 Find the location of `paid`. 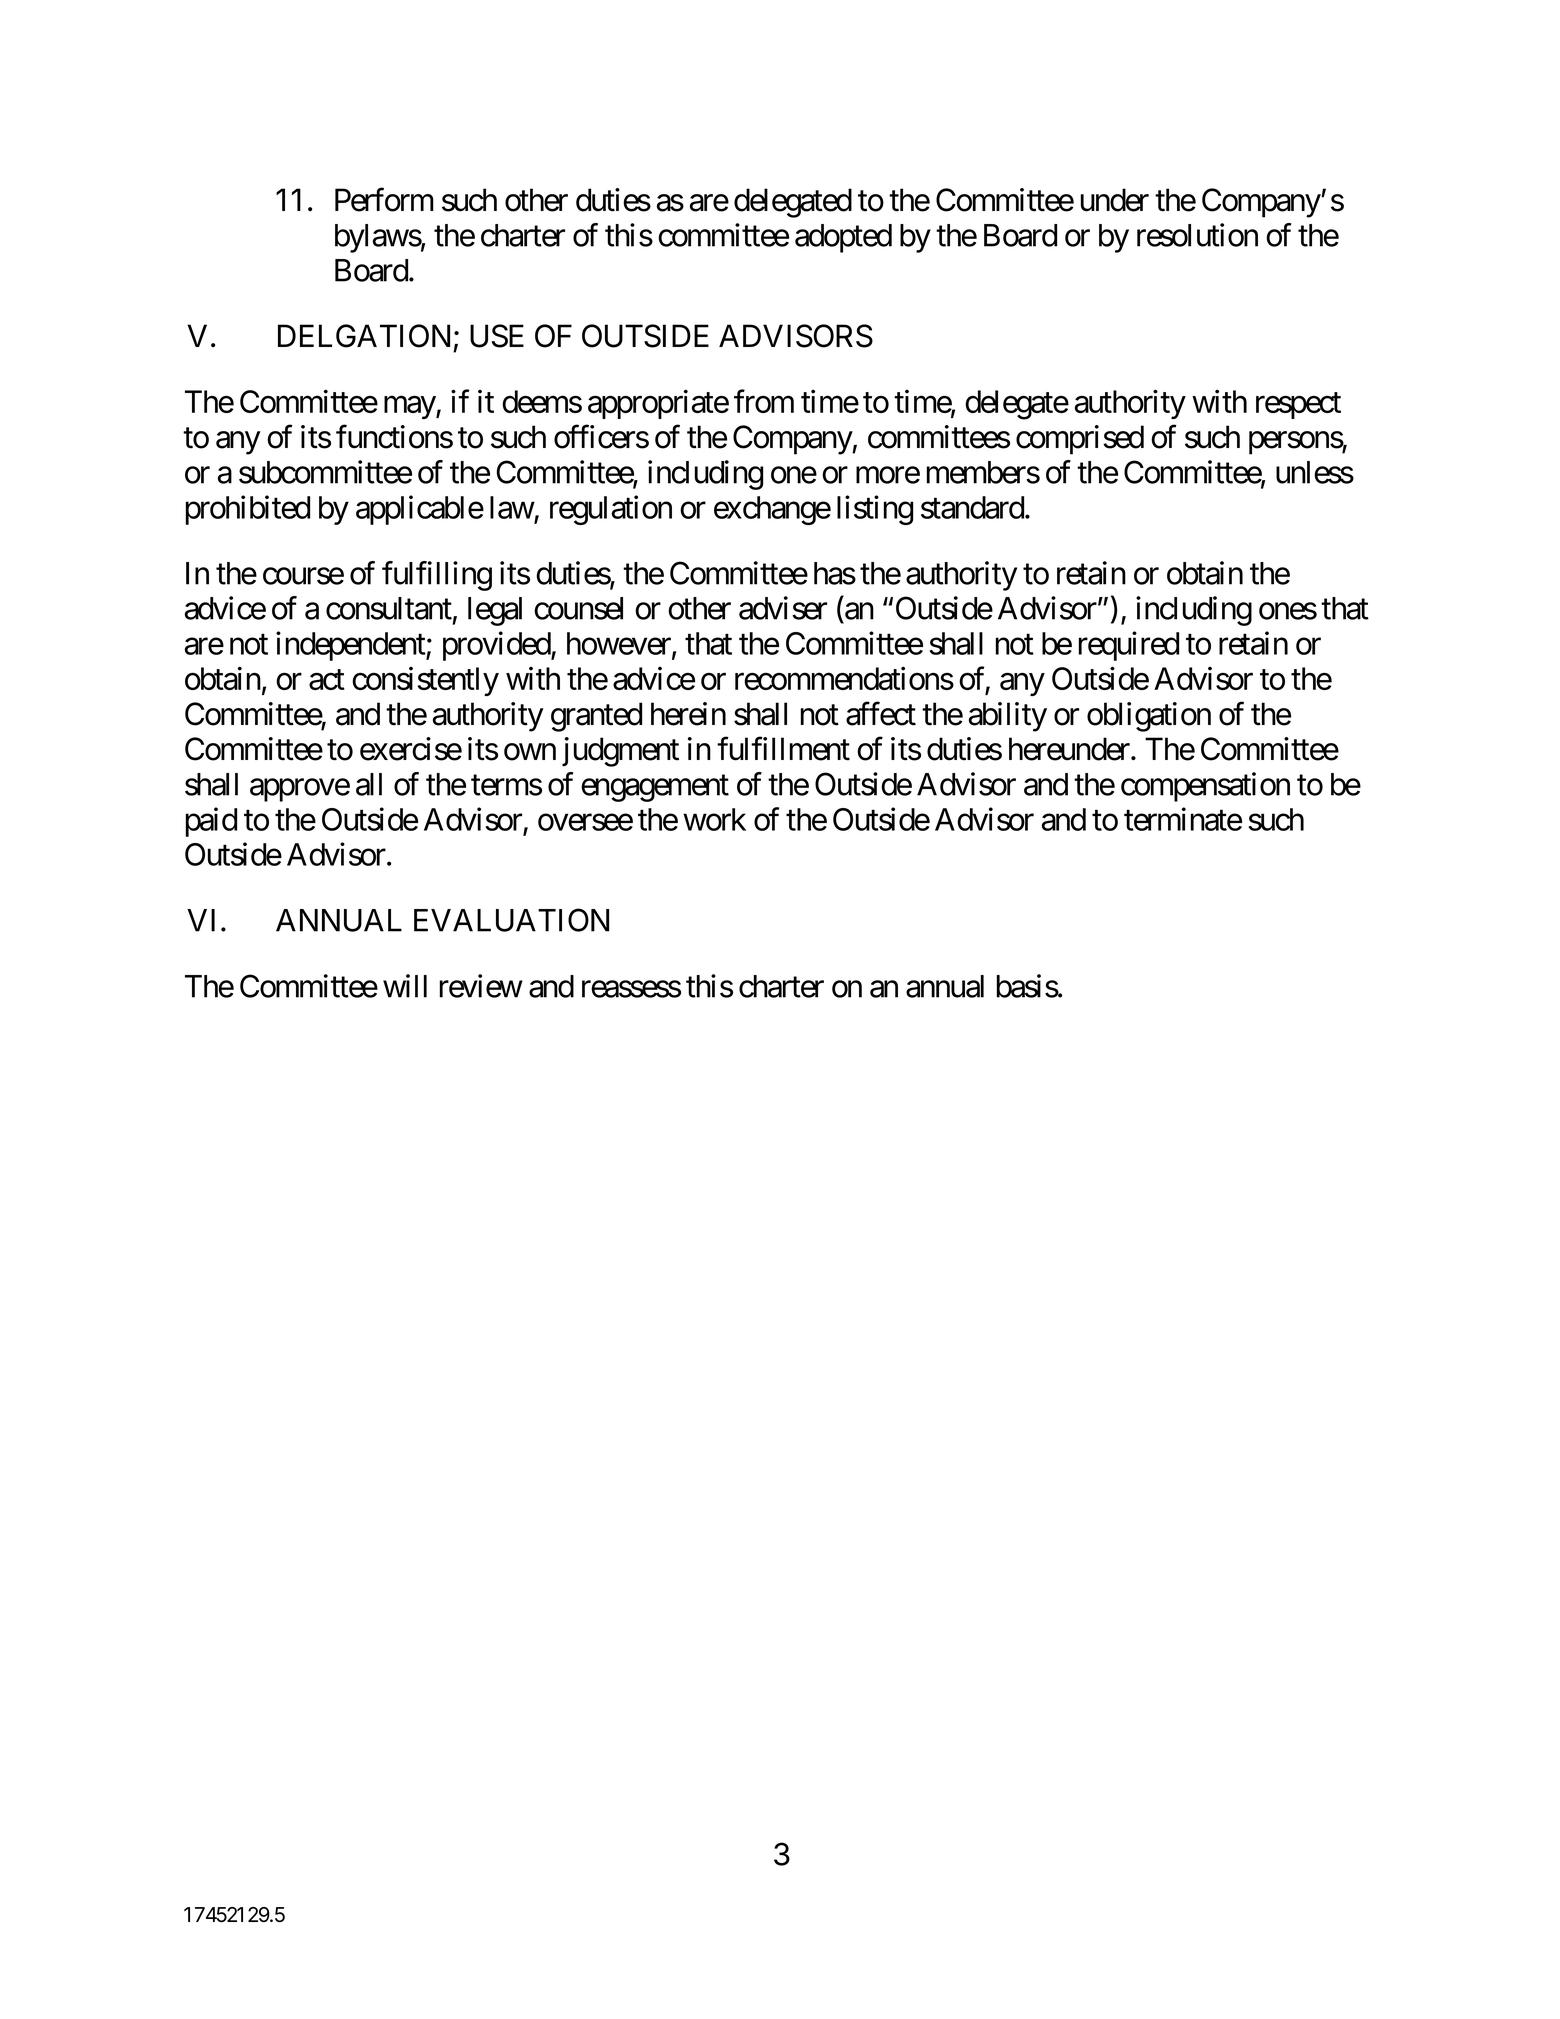

paid is located at coordinates (211, 822).
